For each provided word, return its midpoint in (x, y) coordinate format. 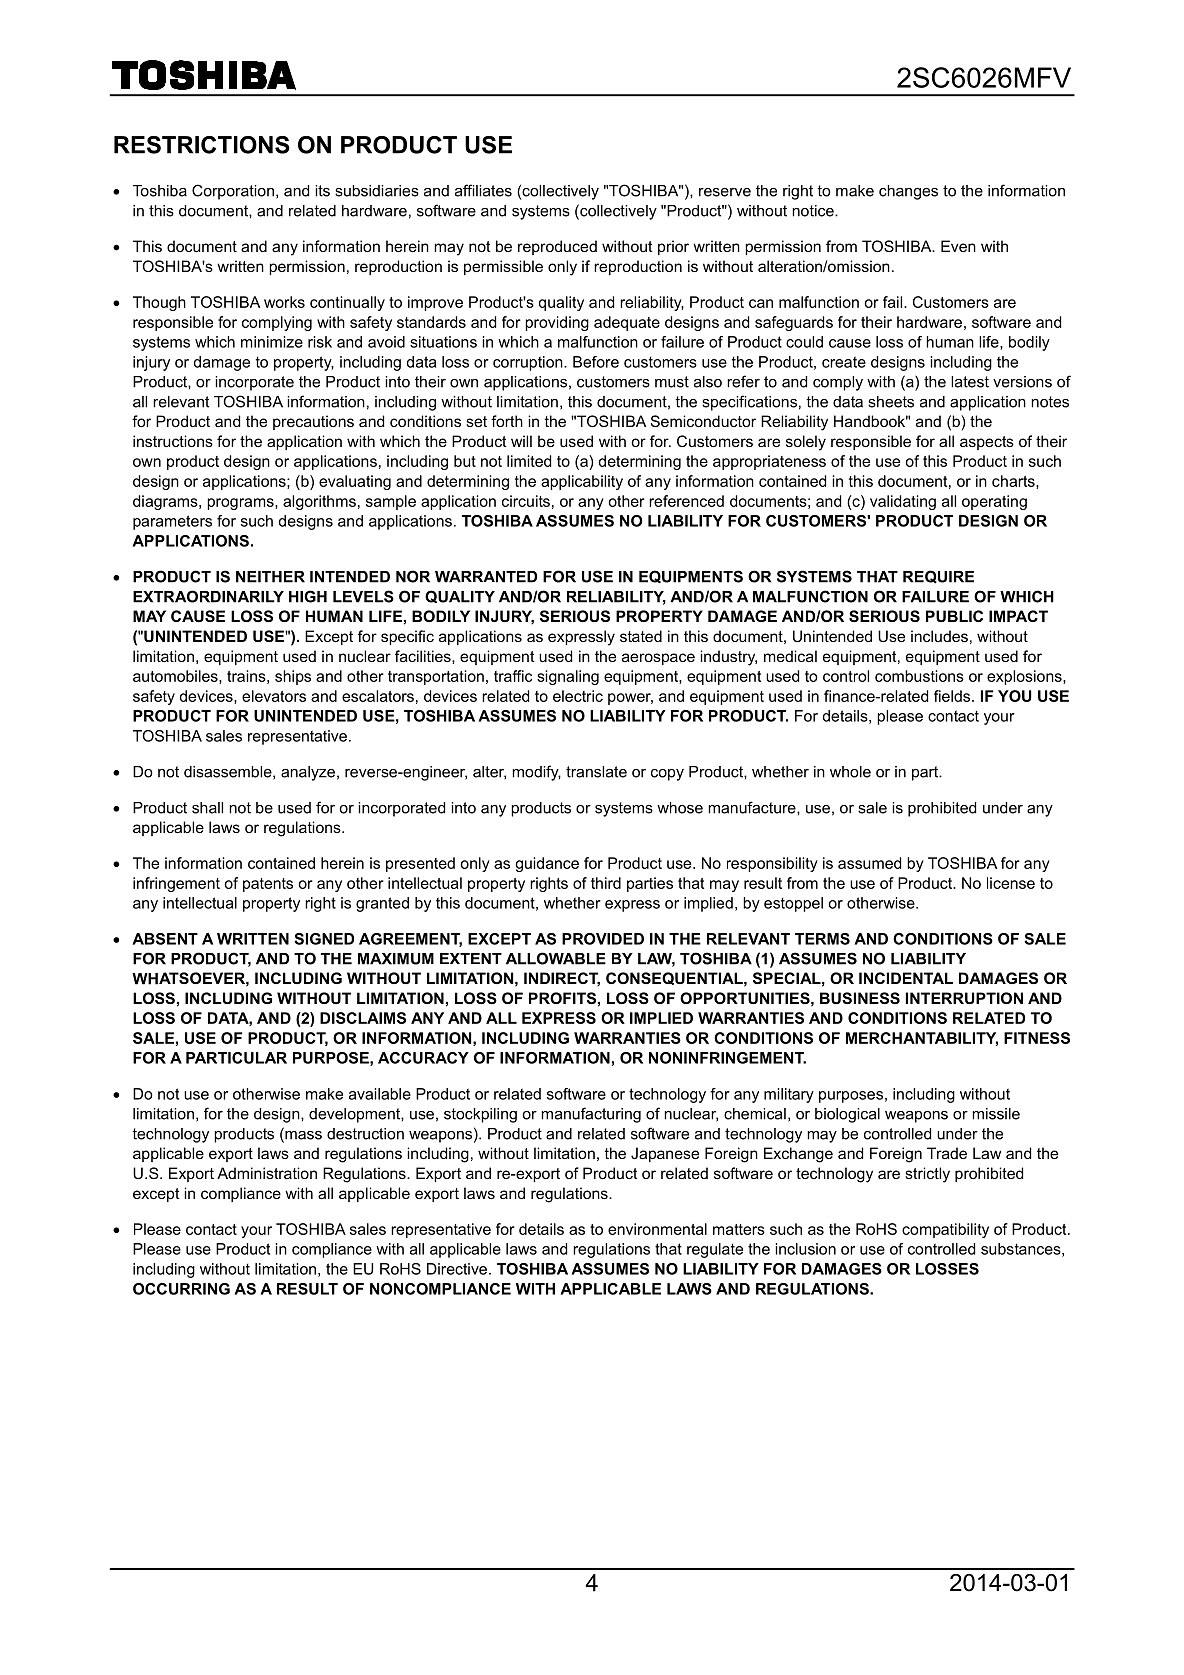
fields (953, 696)
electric (578, 696)
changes (908, 192)
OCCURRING (181, 1289)
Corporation (233, 192)
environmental (657, 1229)
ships (293, 677)
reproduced (557, 247)
